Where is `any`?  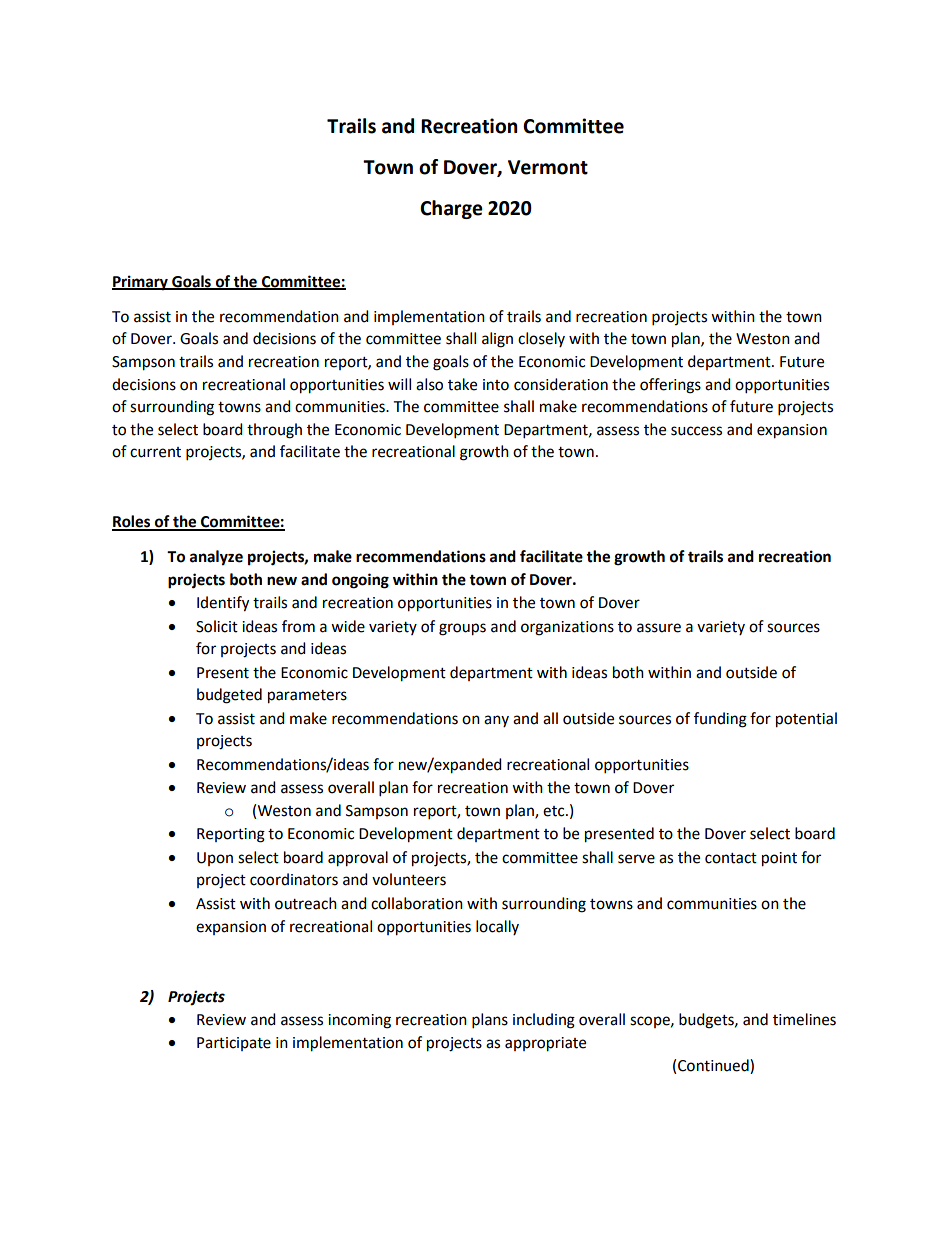 any is located at coordinates (496, 721).
